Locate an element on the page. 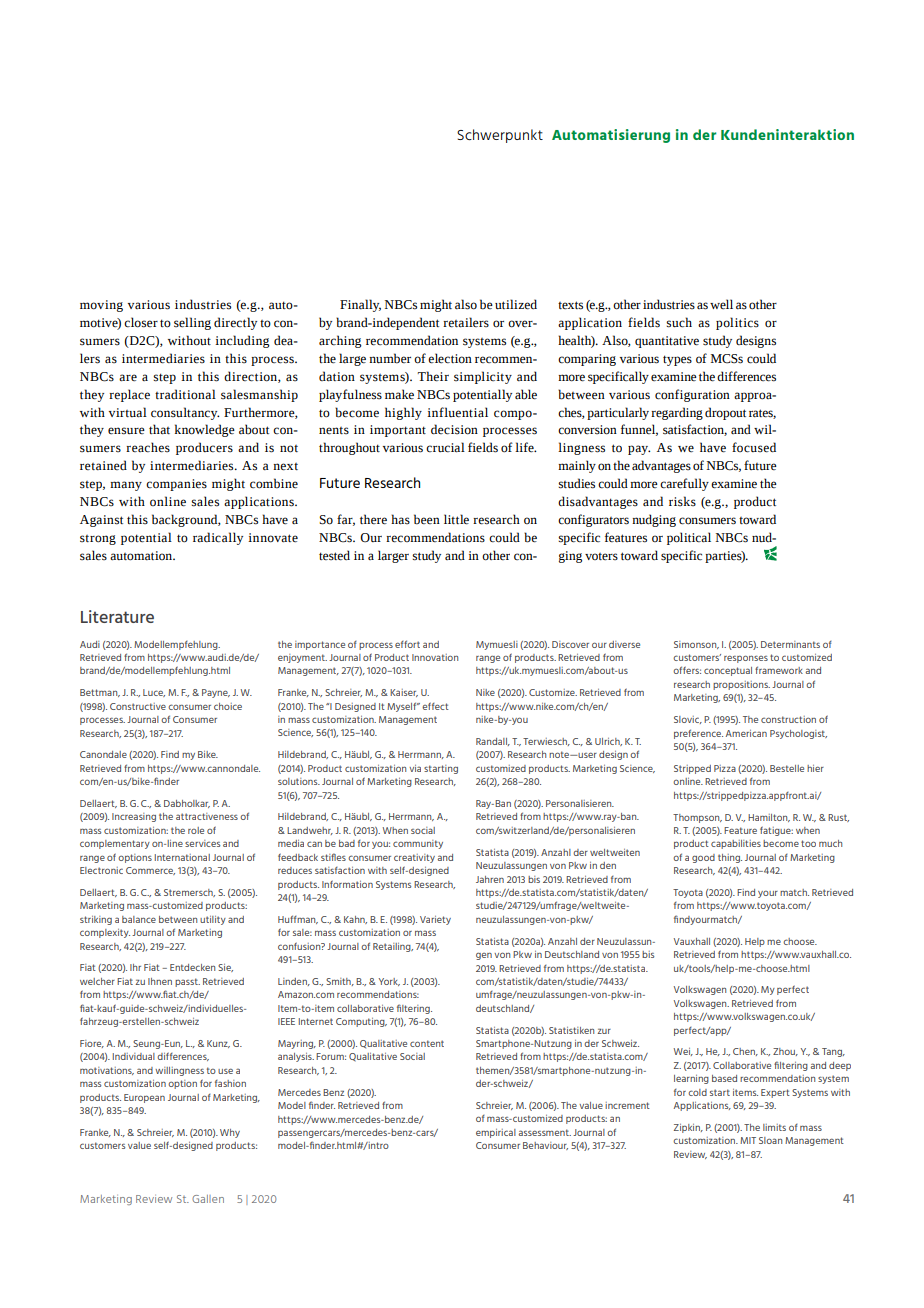 Image resolution: width=924 pixels, height=1308 pixels. Gallen is located at coordinates (208, 1199).
